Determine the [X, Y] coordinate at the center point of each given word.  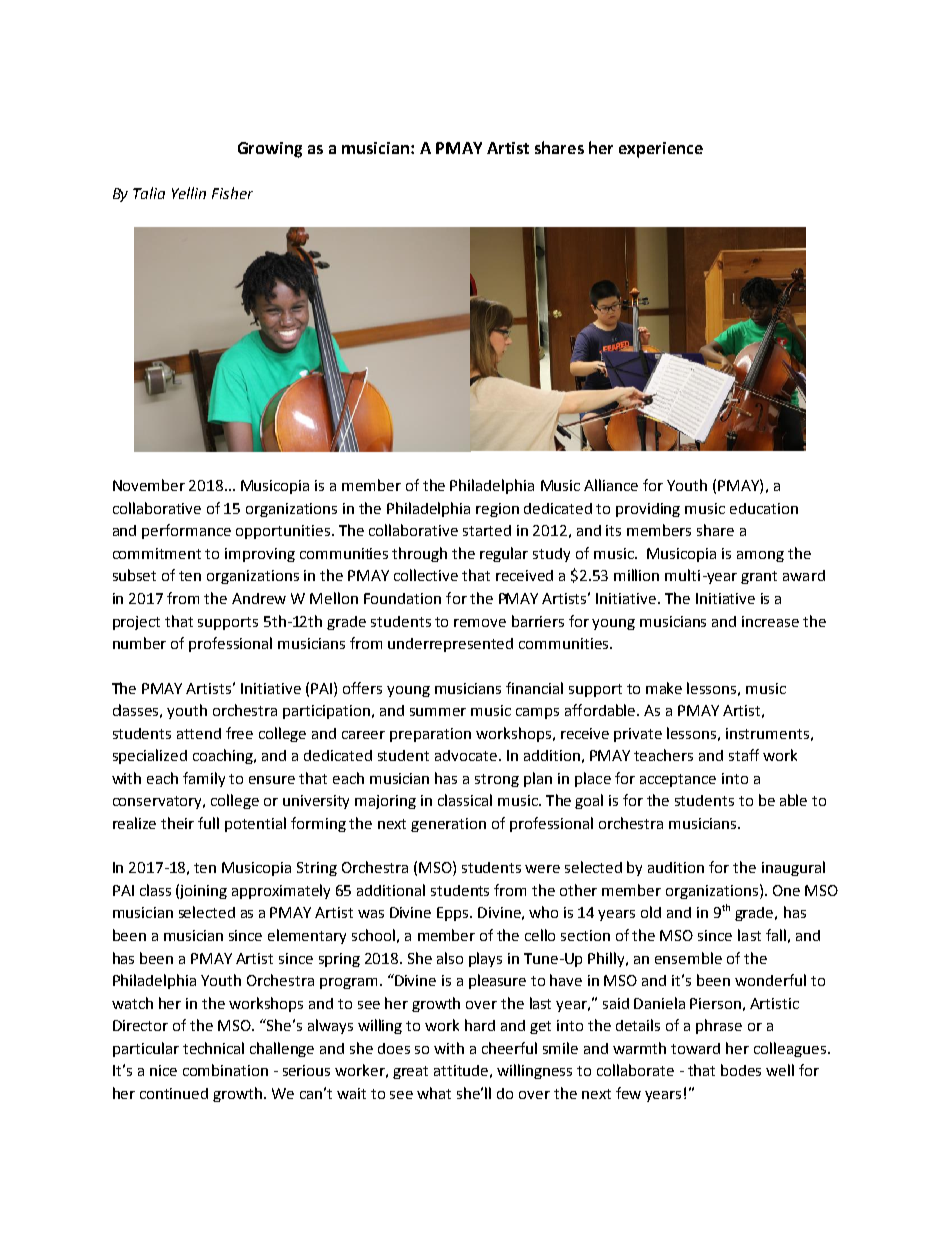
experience [661, 150]
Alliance [611, 485]
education [764, 508]
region [497, 510]
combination [225, 1070]
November [149, 485]
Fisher [232, 193]
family [204, 779]
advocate [466, 755]
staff [744, 755]
